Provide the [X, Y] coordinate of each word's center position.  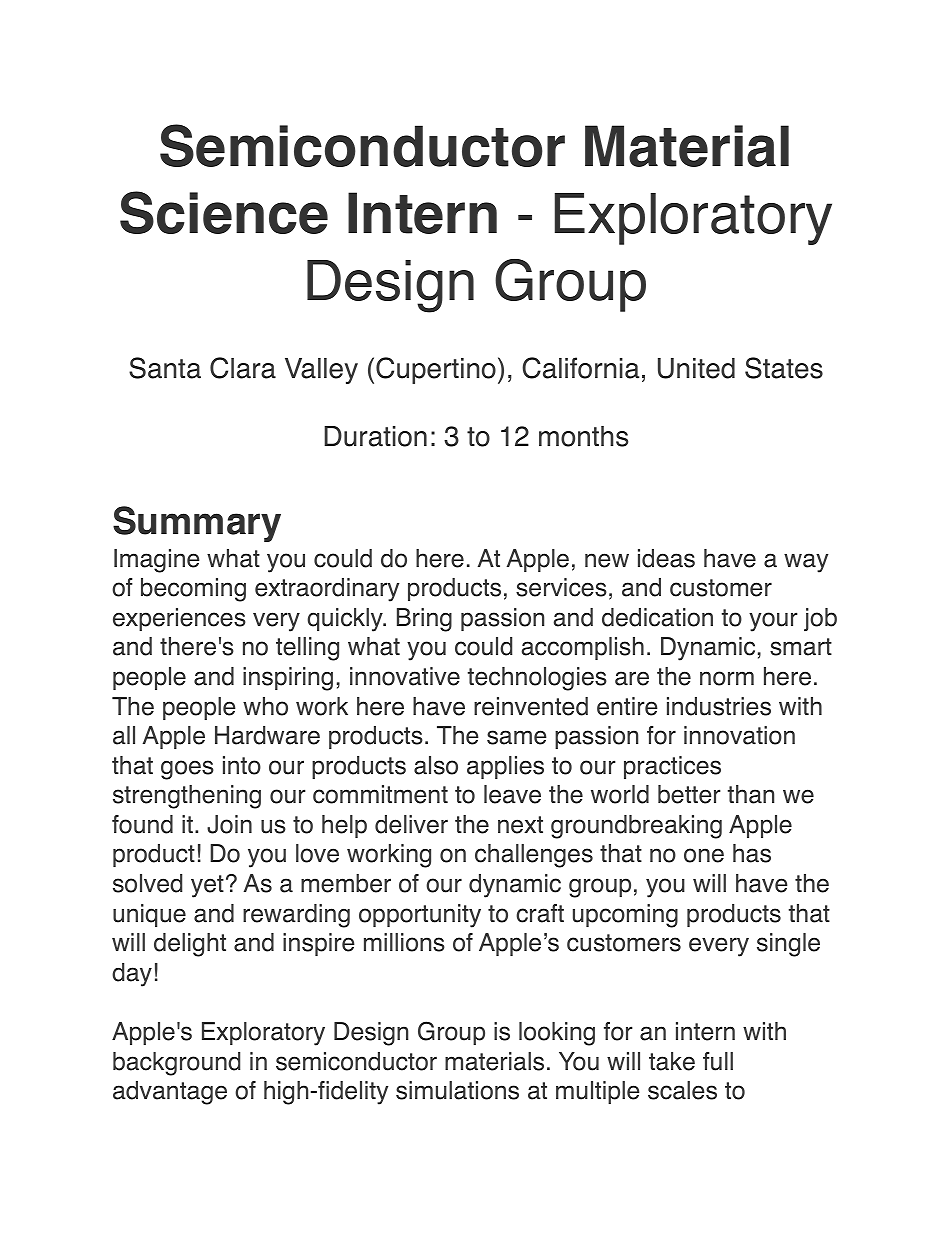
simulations [457, 1090]
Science [224, 212]
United [696, 368]
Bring [424, 620]
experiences [179, 619]
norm [727, 678]
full [718, 1061]
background [176, 1064]
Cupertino [436, 370]
